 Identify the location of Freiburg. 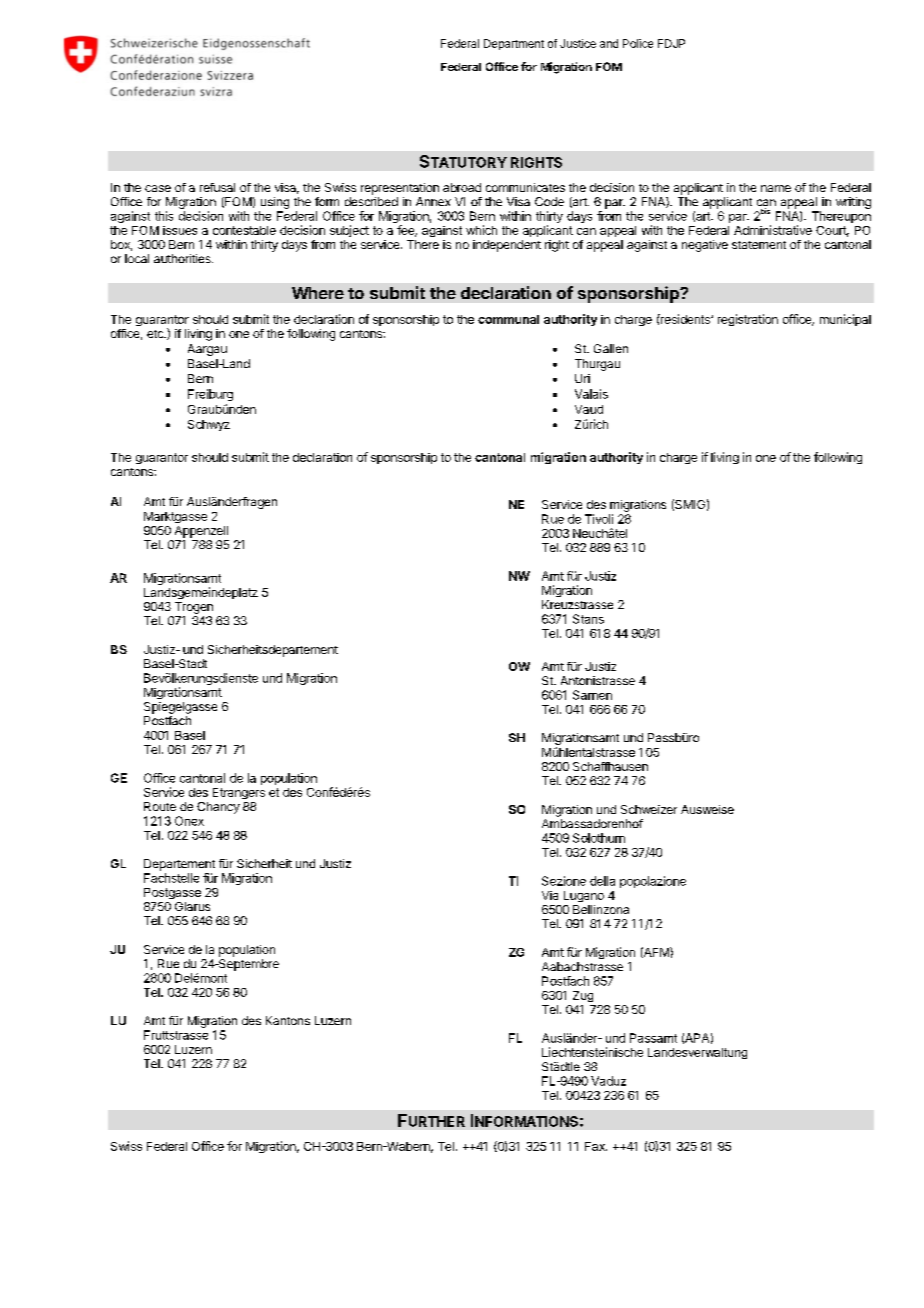
(210, 395).
